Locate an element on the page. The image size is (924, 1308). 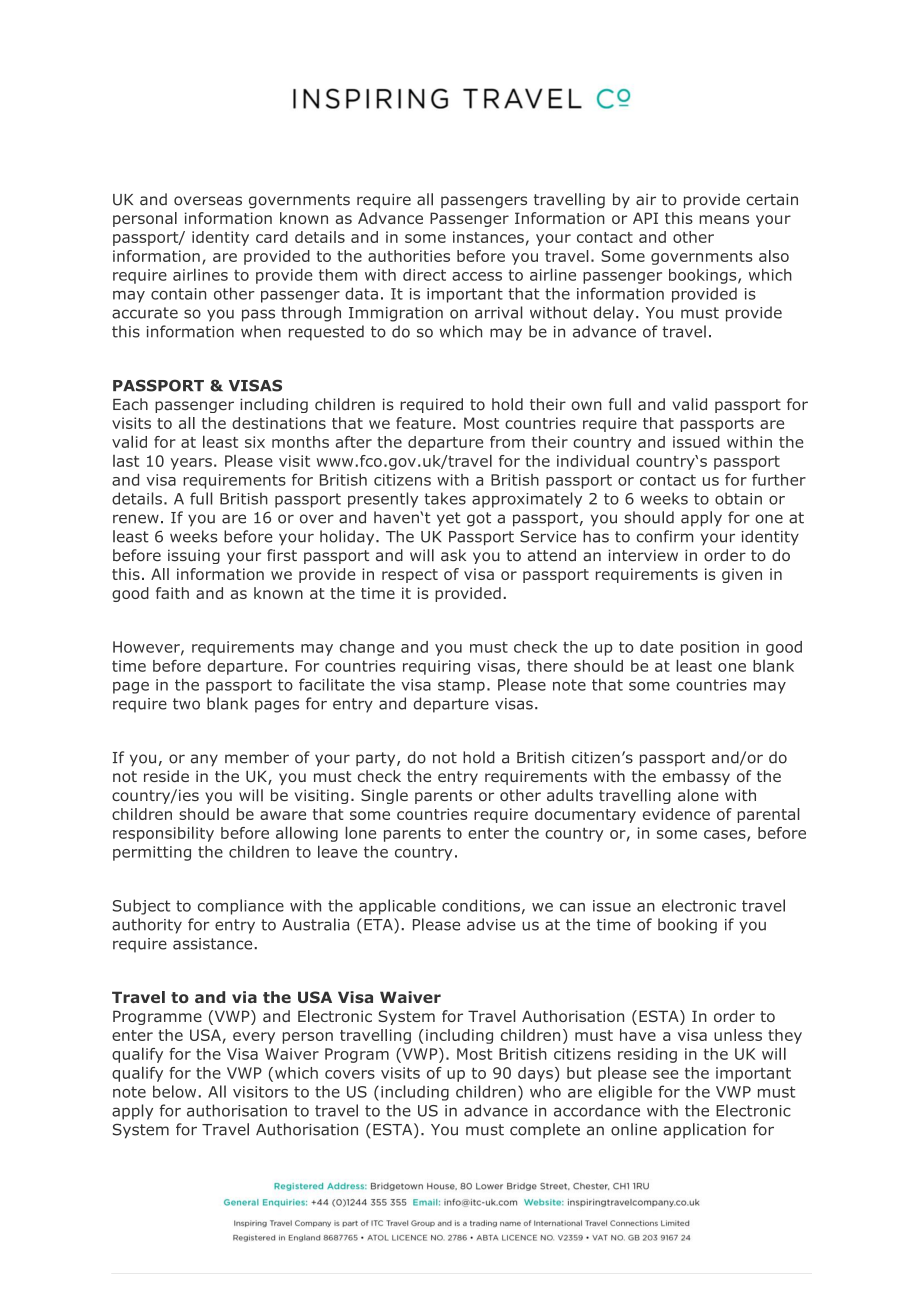
obtain is located at coordinates (738, 498).
